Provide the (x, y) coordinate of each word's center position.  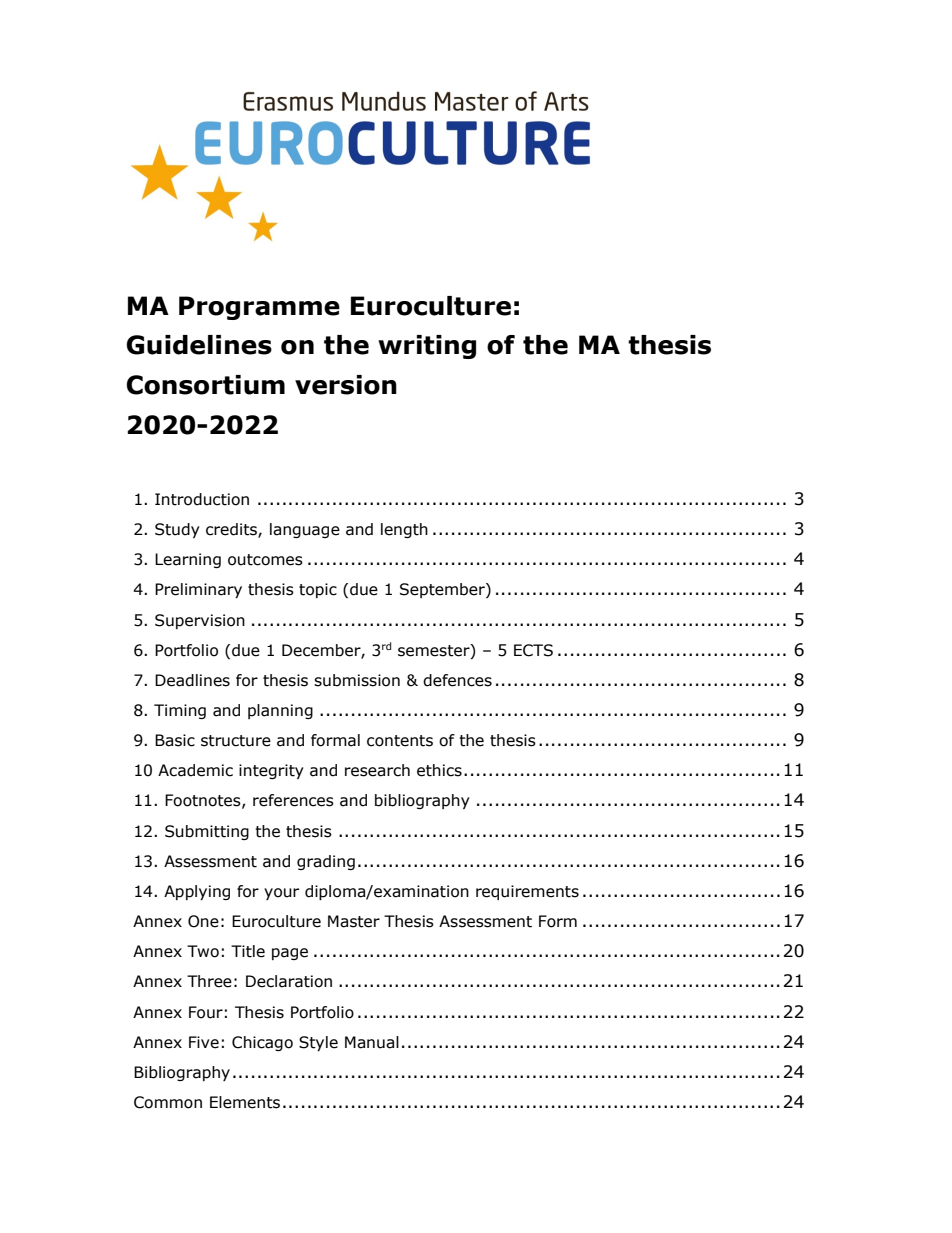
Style (318, 1043)
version (346, 385)
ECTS (533, 650)
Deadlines (192, 680)
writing (427, 347)
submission (357, 680)
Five (204, 1042)
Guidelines (199, 345)
